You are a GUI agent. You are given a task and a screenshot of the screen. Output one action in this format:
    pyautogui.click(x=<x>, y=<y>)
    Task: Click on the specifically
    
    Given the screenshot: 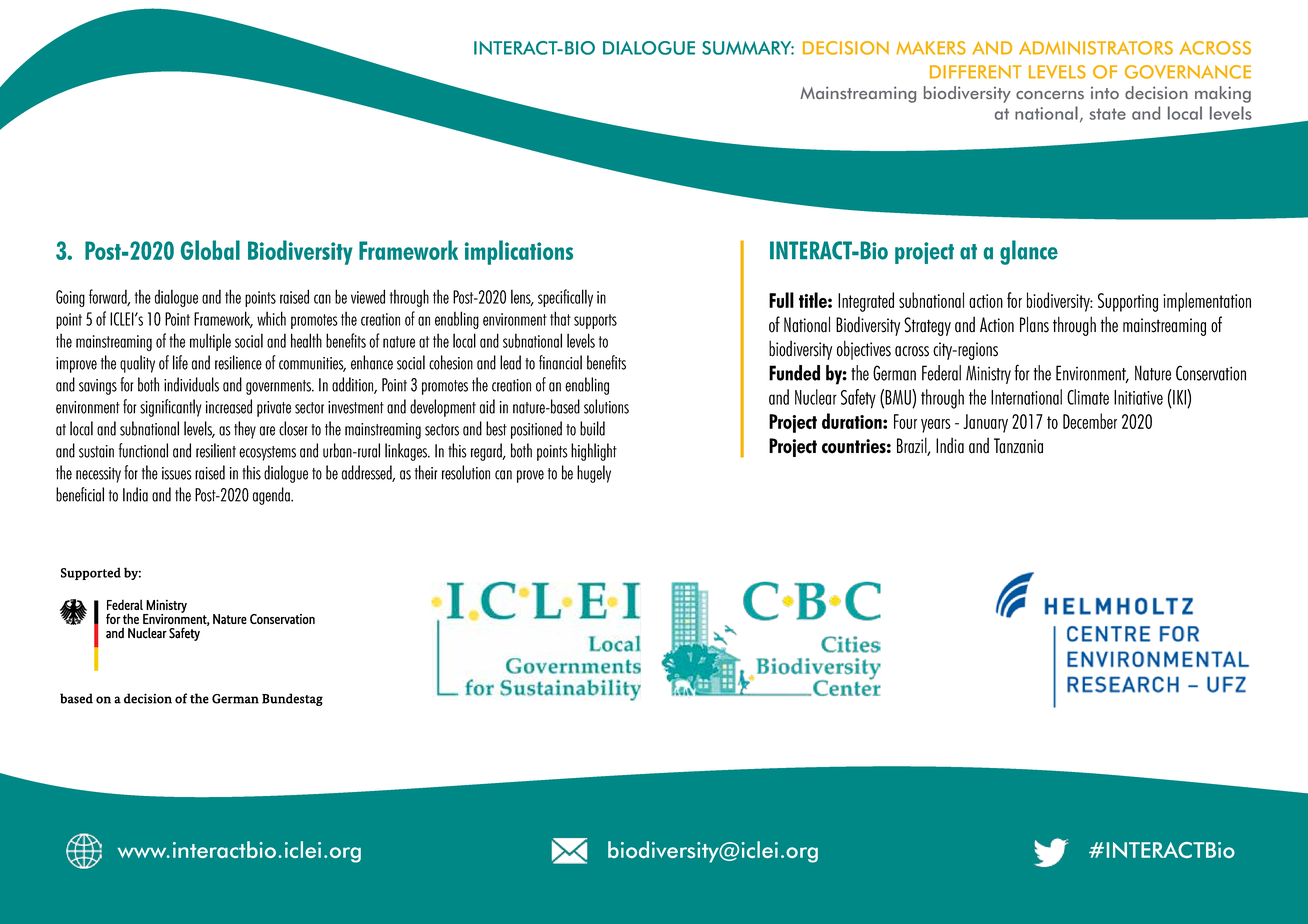 What is the action you would take?
    pyautogui.click(x=565, y=298)
